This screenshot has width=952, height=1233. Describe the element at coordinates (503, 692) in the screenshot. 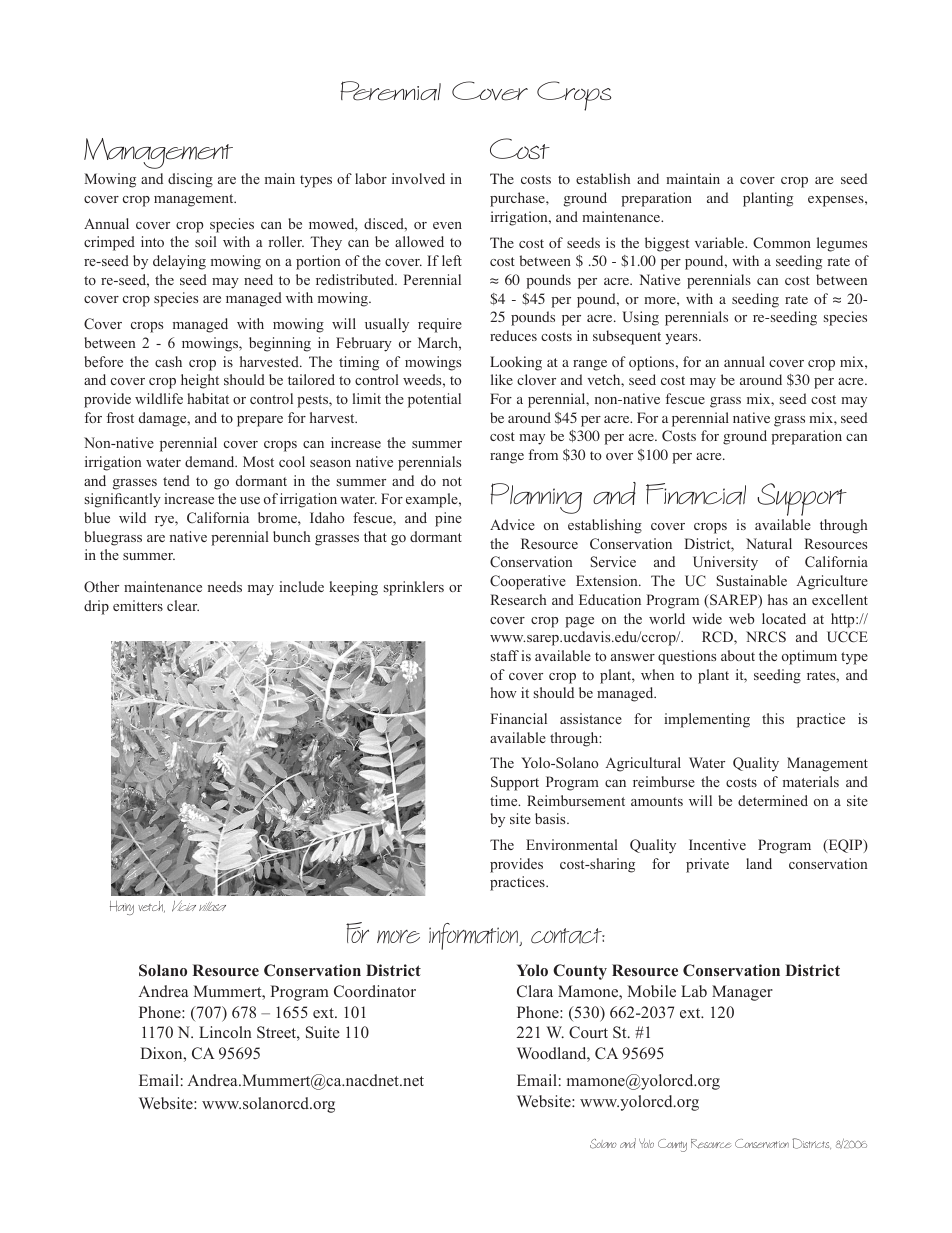

I see `how` at that location.
